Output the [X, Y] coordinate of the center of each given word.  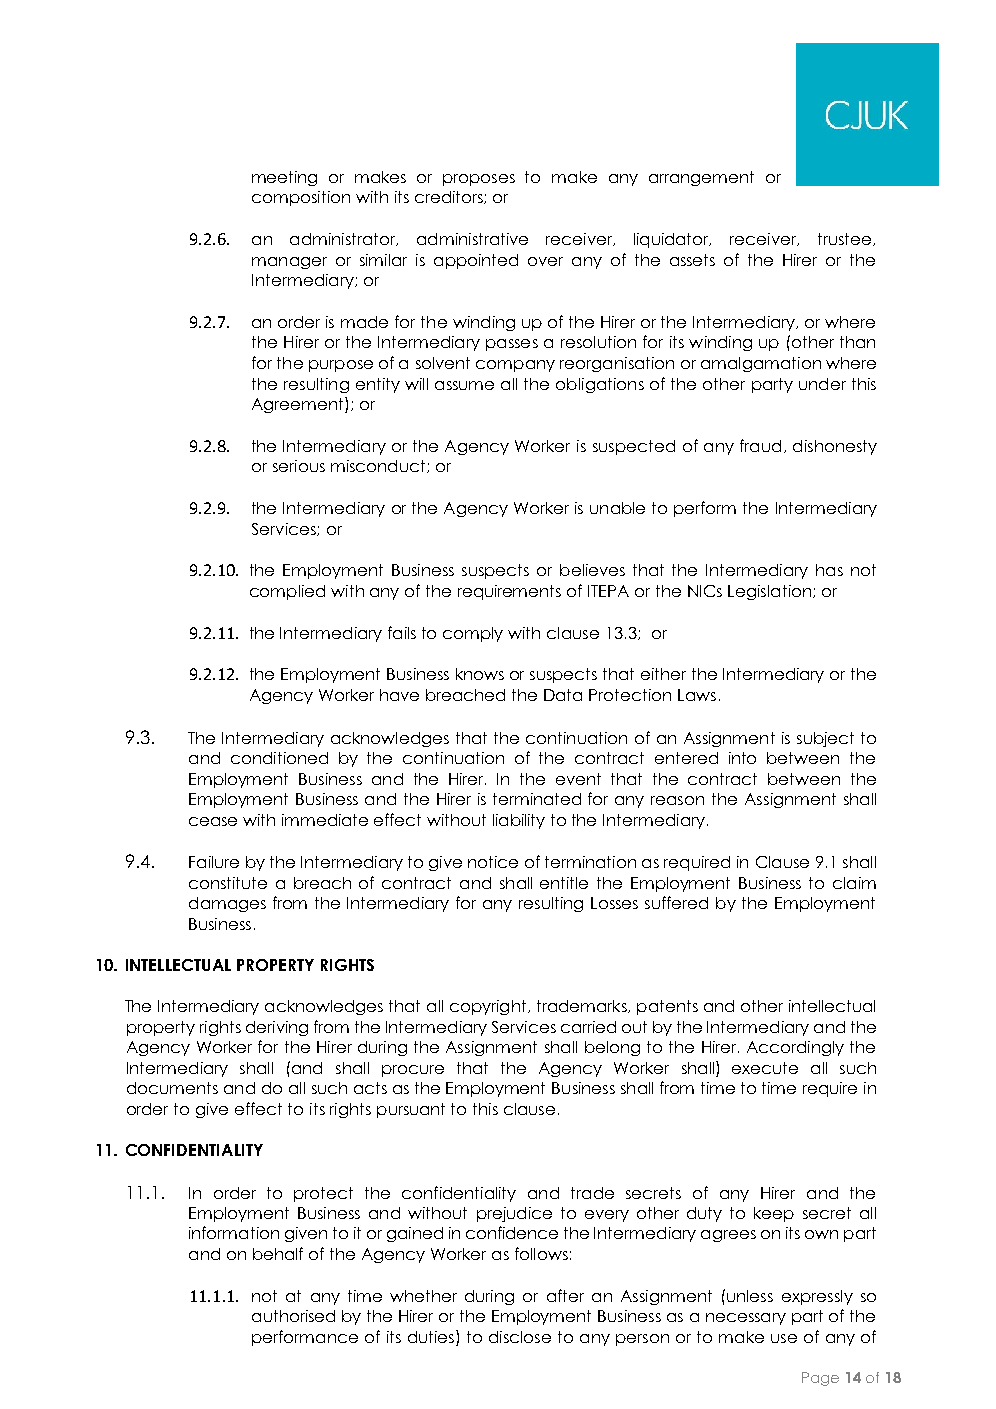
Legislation [769, 592]
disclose [520, 1337]
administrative [472, 239]
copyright [489, 1007]
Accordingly [795, 1048]
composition [301, 198]
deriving [277, 1028]
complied [287, 592]
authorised [293, 1316]
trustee [846, 239]
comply [473, 634]
